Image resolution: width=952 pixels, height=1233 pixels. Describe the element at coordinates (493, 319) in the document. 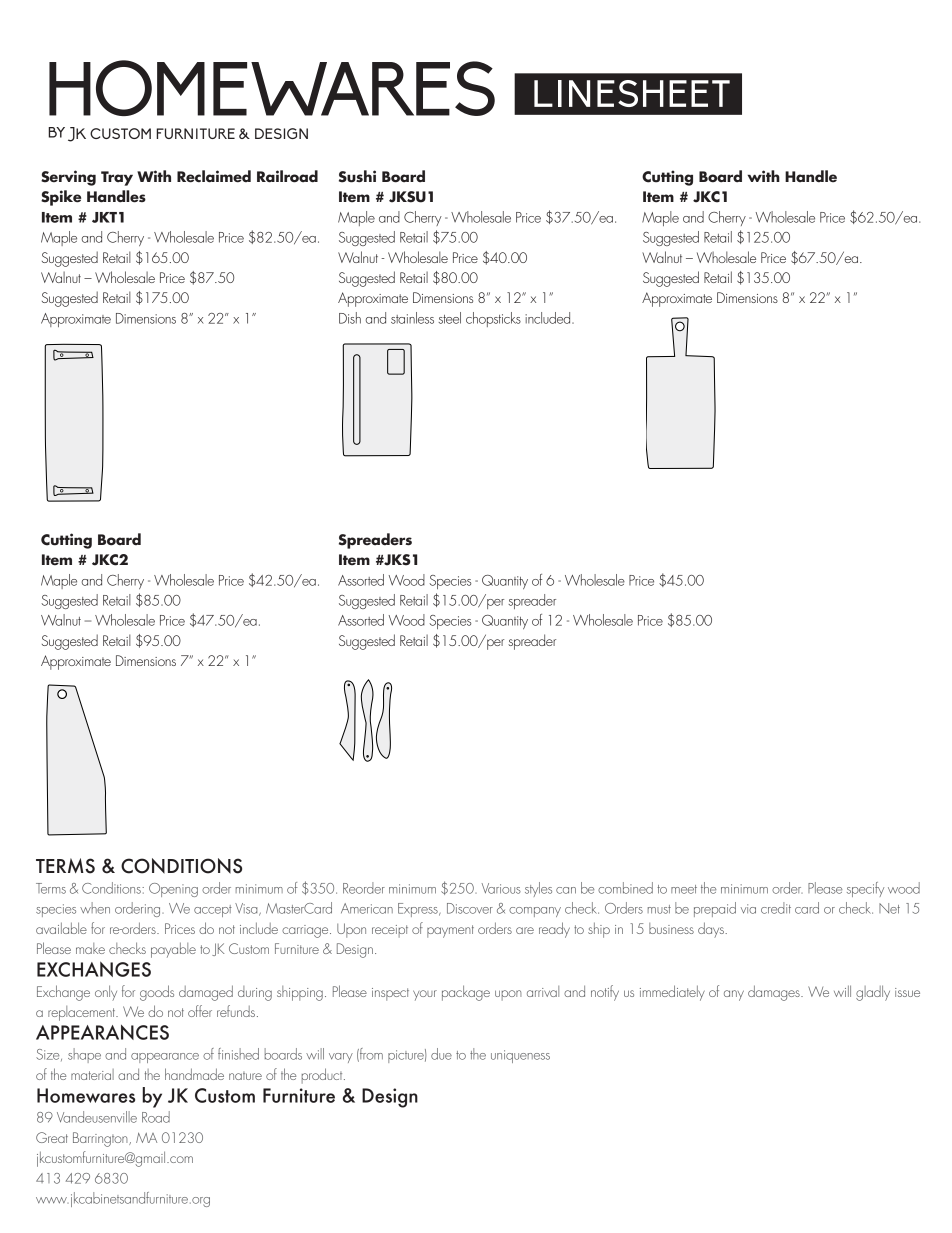

I see `chopsticks` at that location.
